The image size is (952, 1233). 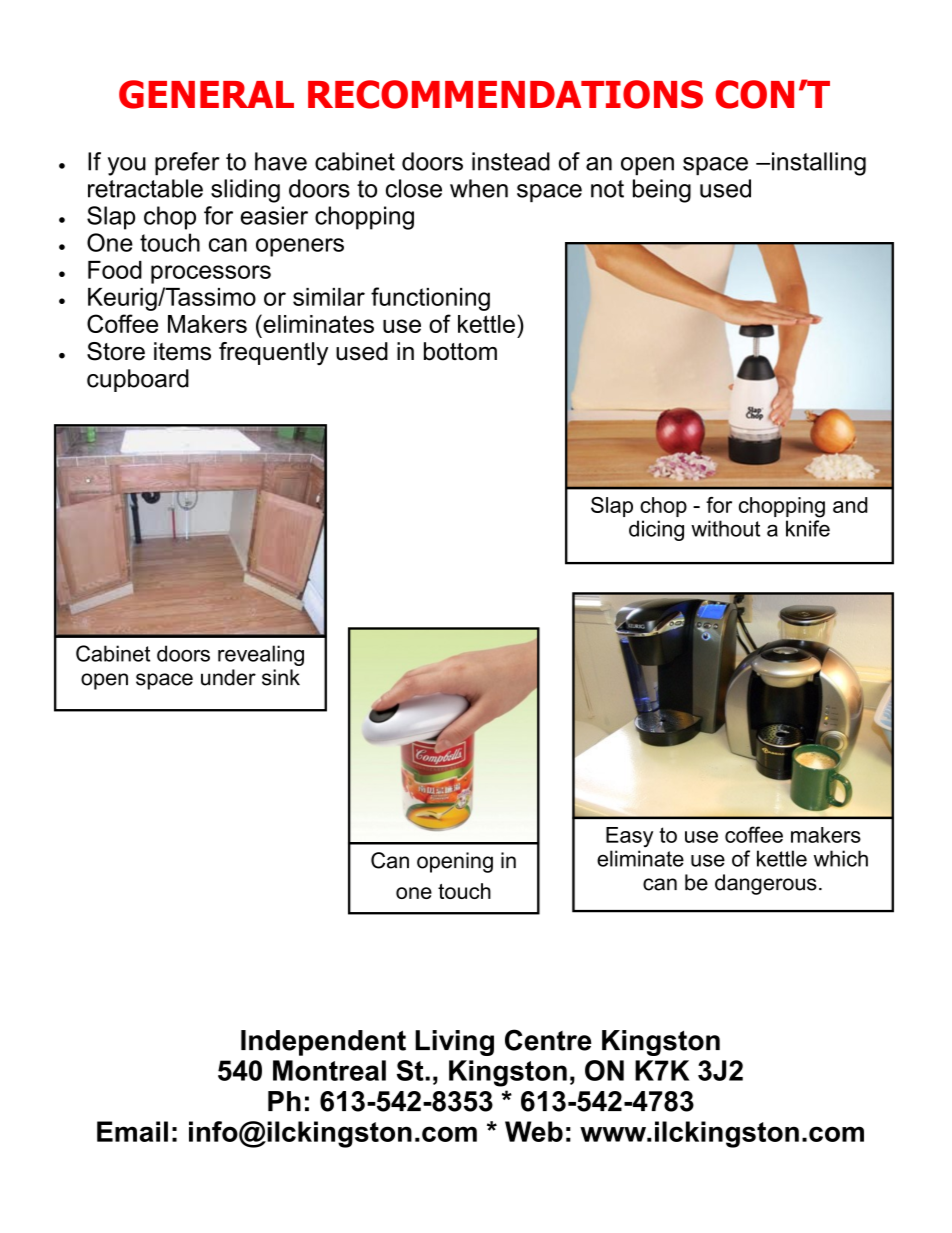 What do you see at coordinates (819, 164) in the image?
I see `installing` at bounding box center [819, 164].
